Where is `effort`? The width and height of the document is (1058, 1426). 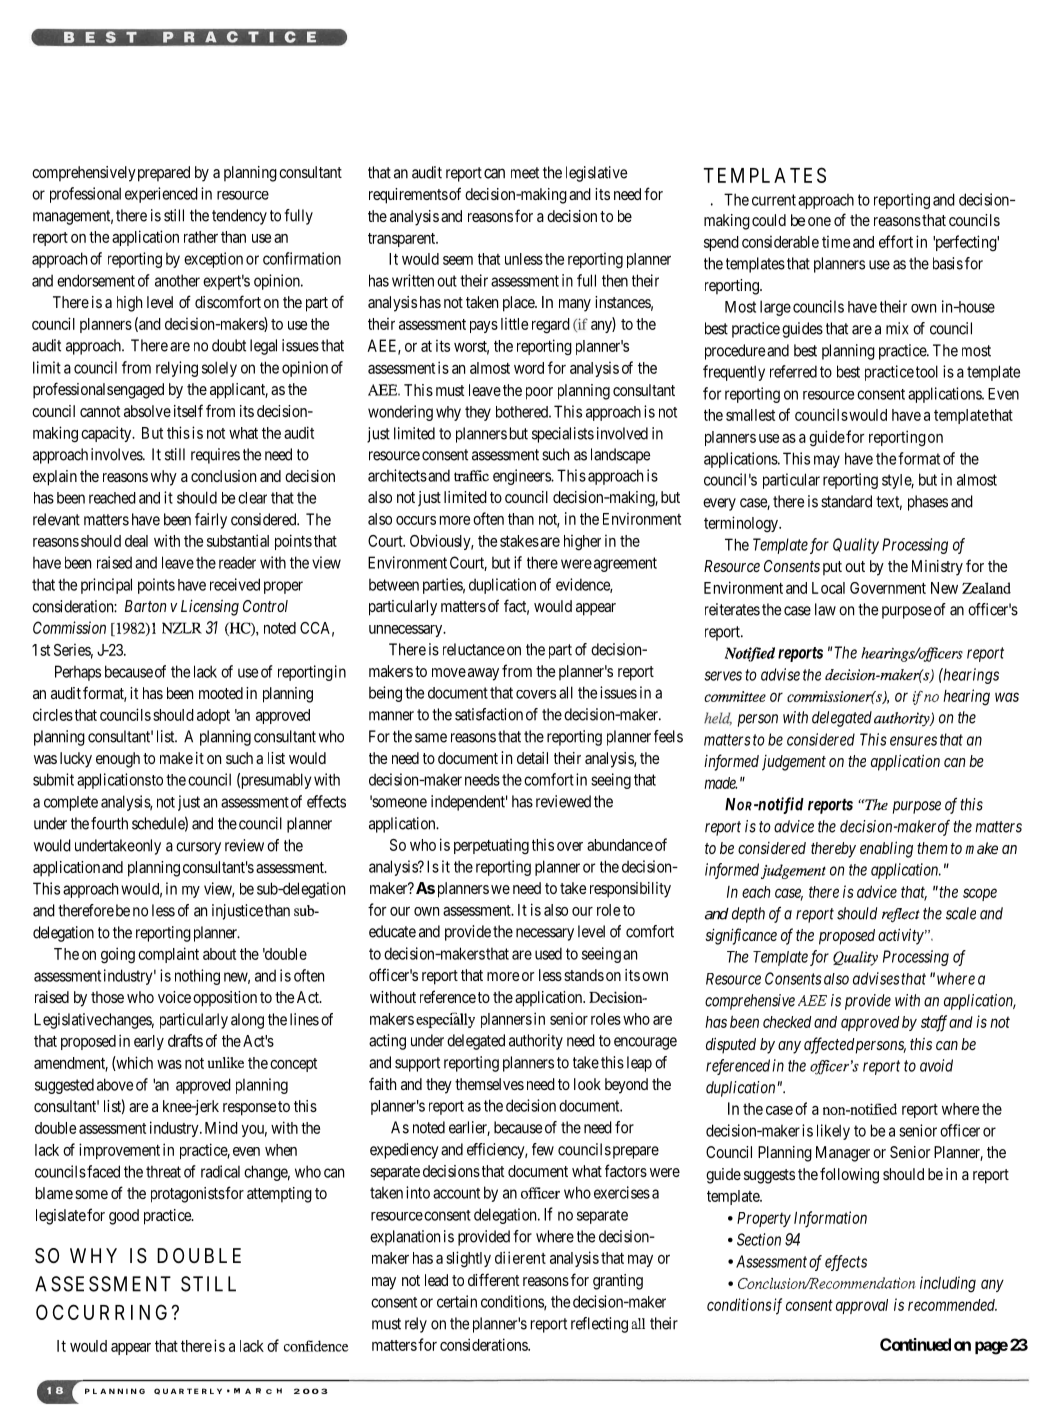
effort is located at coordinates (896, 241).
